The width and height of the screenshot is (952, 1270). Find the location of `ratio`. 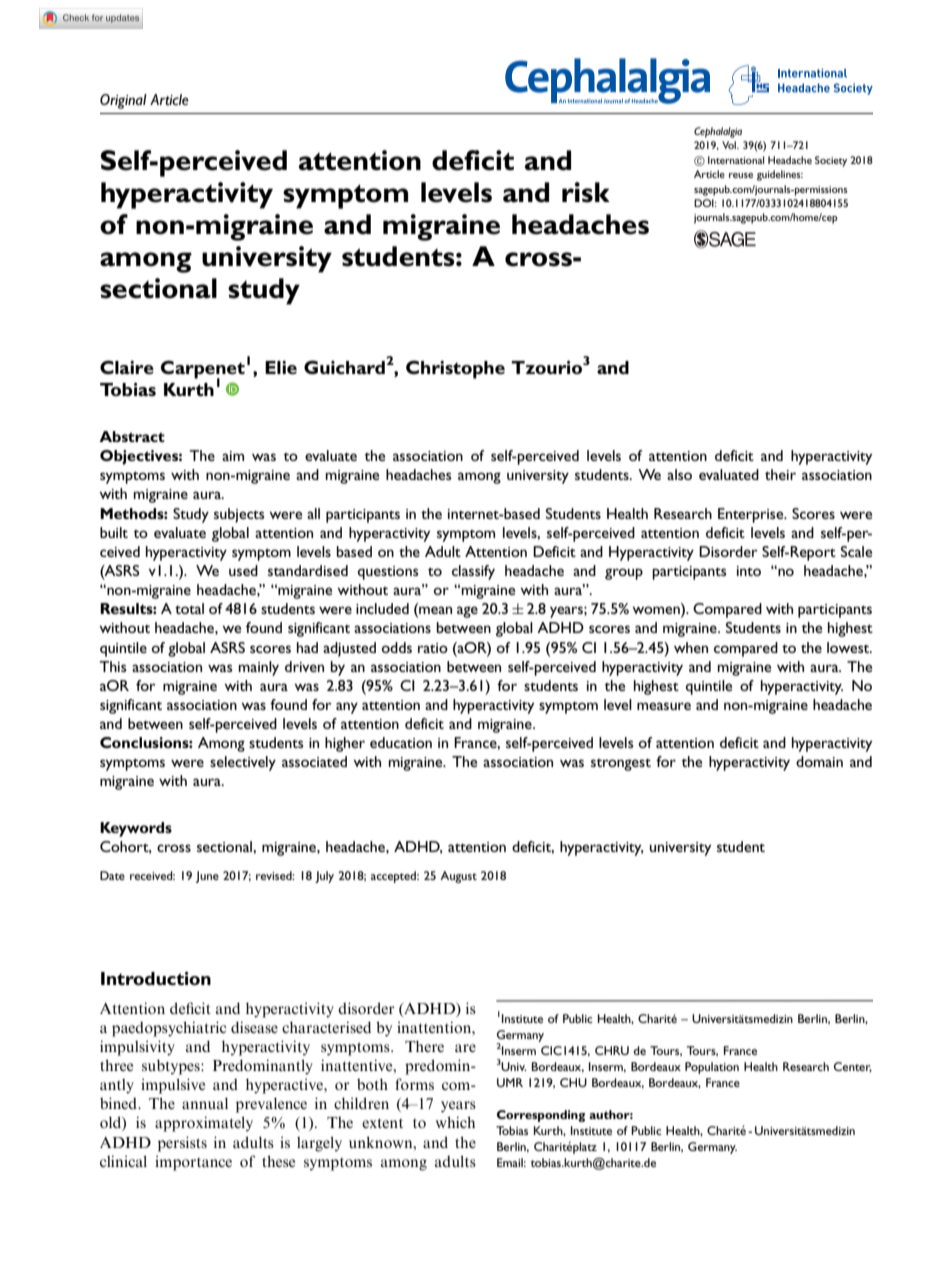

ratio is located at coordinates (433, 648).
